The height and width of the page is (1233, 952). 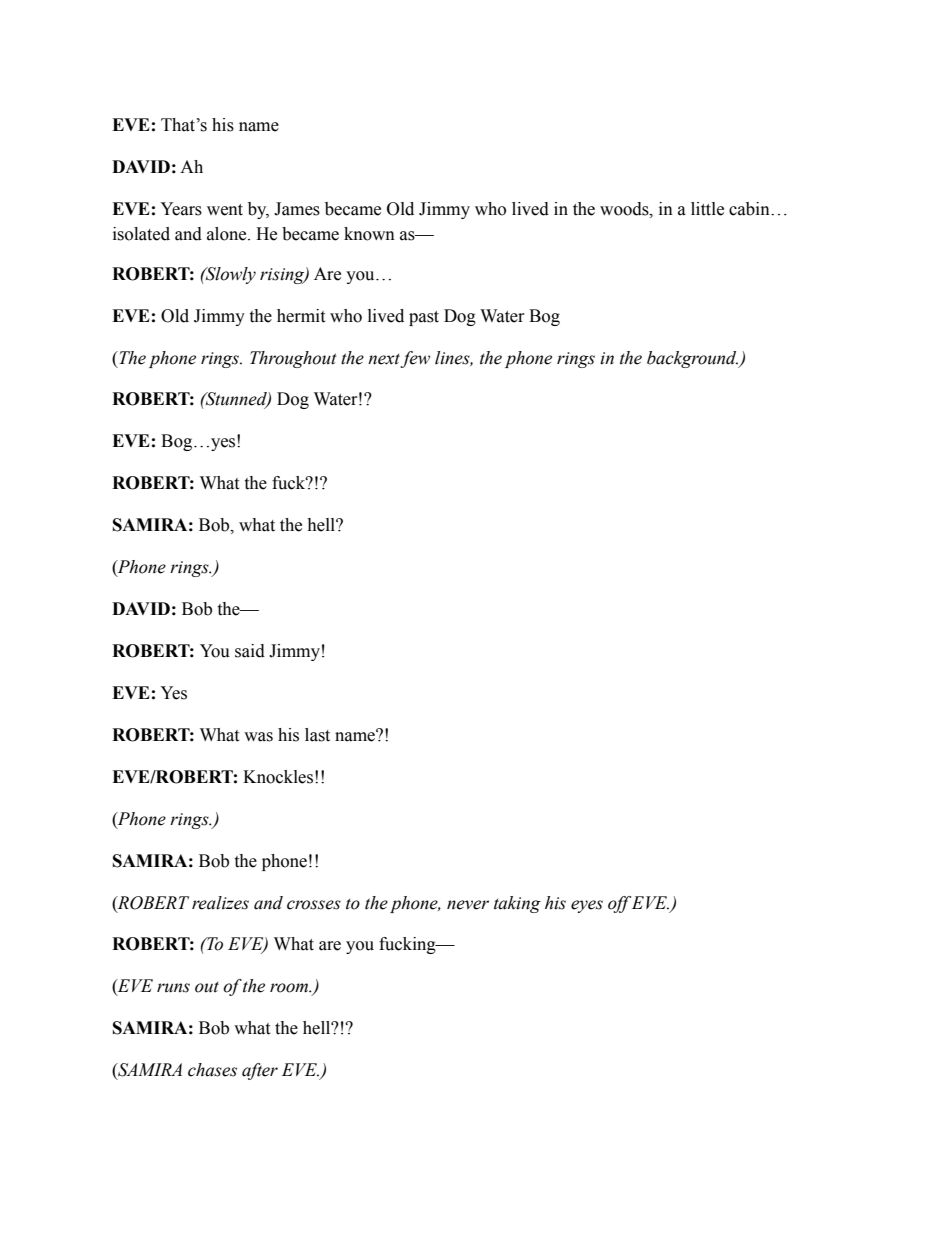 What do you see at coordinates (250, 651) in the page?
I see `said` at bounding box center [250, 651].
